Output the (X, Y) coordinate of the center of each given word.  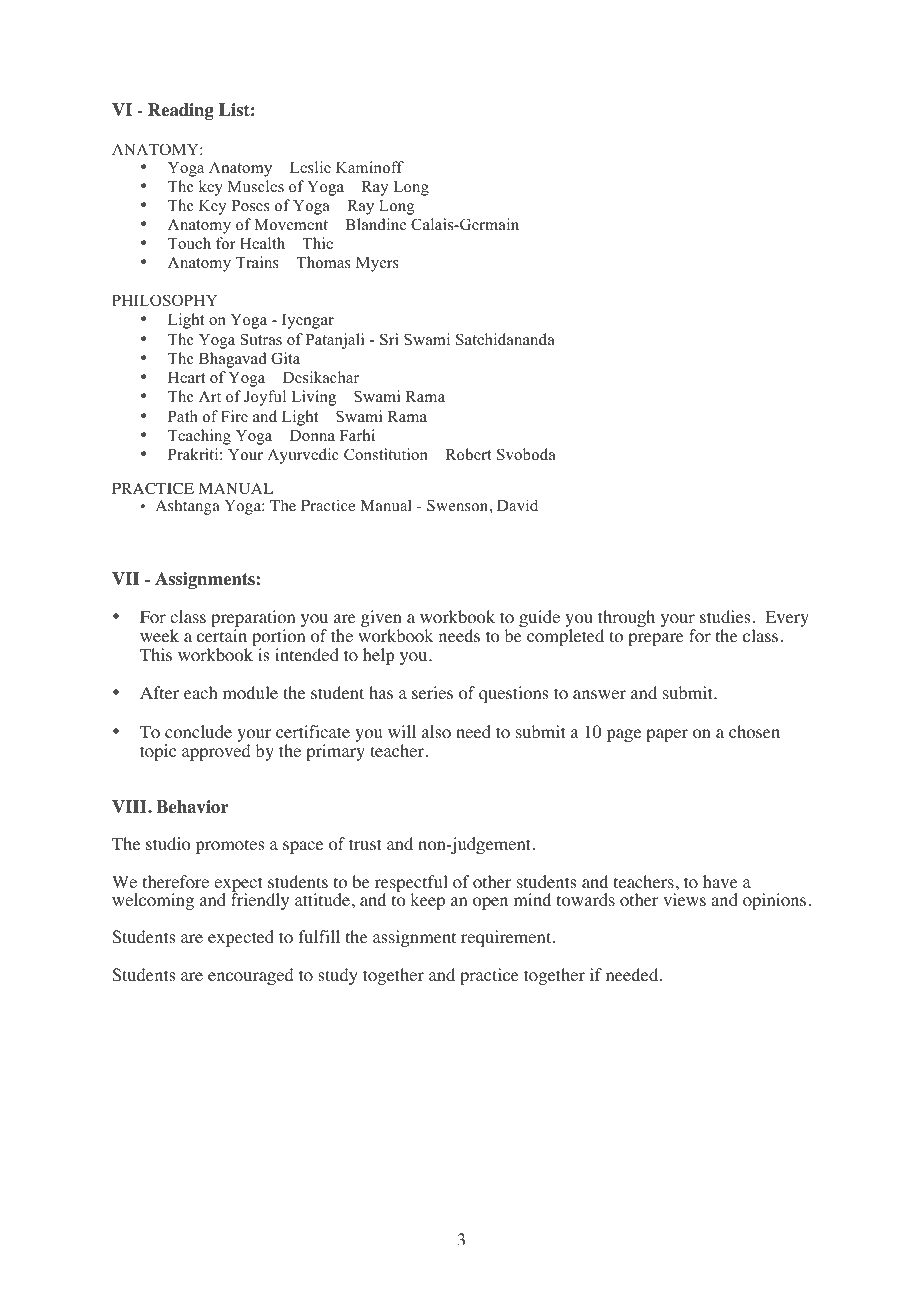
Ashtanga (188, 507)
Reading (181, 111)
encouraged (251, 976)
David (517, 505)
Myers (377, 264)
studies (725, 616)
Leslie (310, 167)
